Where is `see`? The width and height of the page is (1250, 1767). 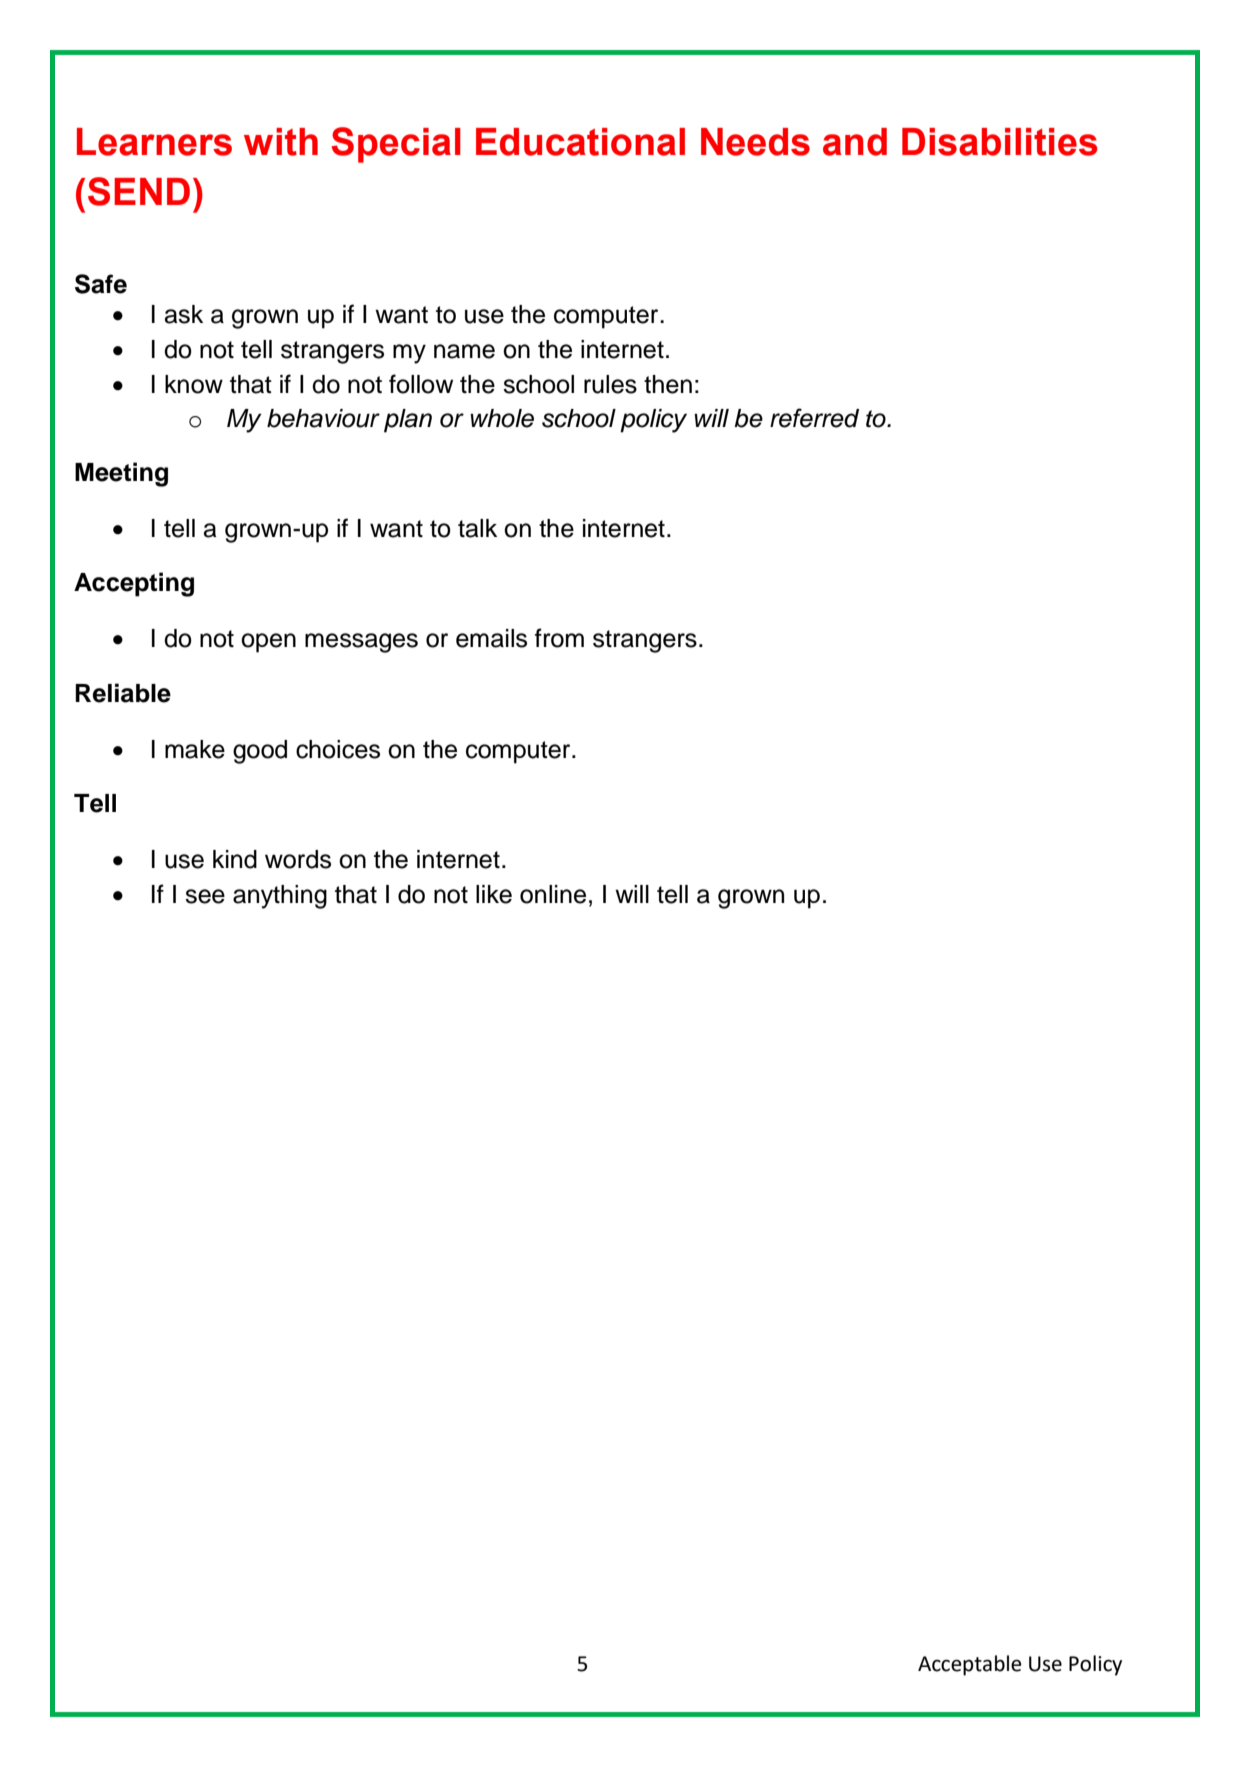 see is located at coordinates (205, 896).
